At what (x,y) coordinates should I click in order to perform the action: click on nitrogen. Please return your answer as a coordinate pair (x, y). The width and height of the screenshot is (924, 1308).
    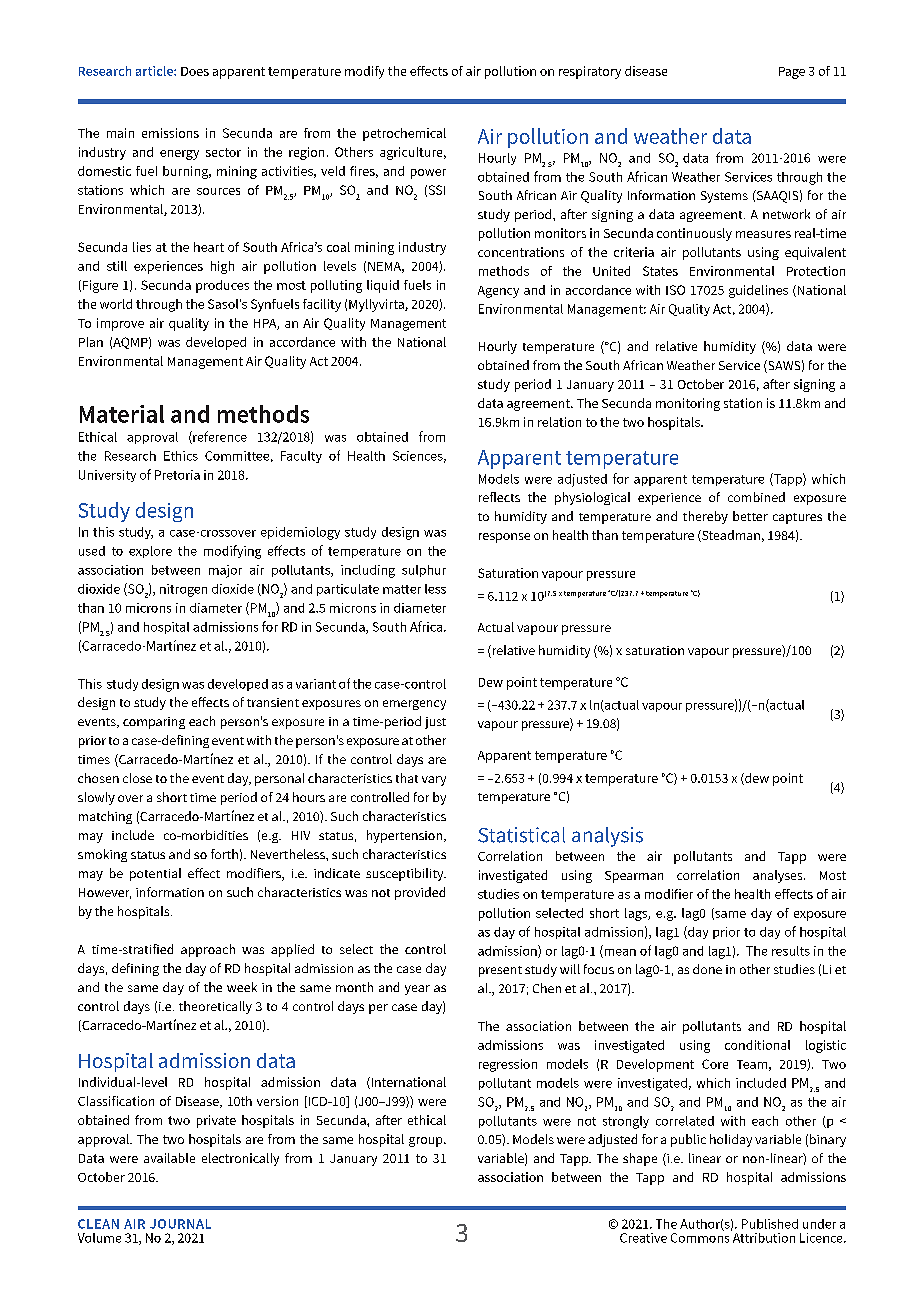
    Looking at the image, I should click on (183, 590).
